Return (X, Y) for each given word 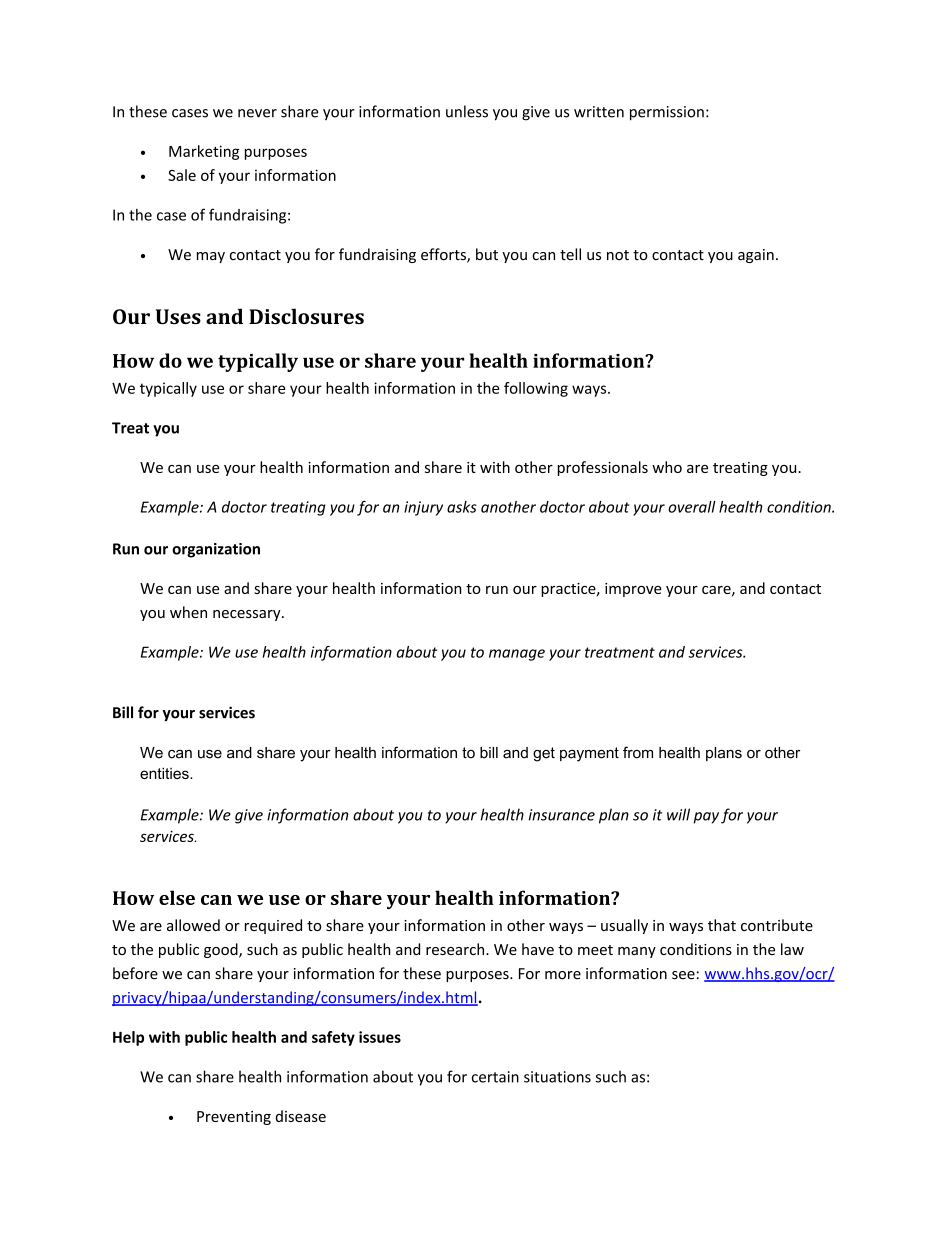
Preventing (234, 1118)
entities (165, 773)
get (544, 754)
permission (667, 113)
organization (216, 550)
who (667, 467)
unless (467, 111)
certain (495, 1077)
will (678, 814)
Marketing (204, 152)
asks (462, 507)
